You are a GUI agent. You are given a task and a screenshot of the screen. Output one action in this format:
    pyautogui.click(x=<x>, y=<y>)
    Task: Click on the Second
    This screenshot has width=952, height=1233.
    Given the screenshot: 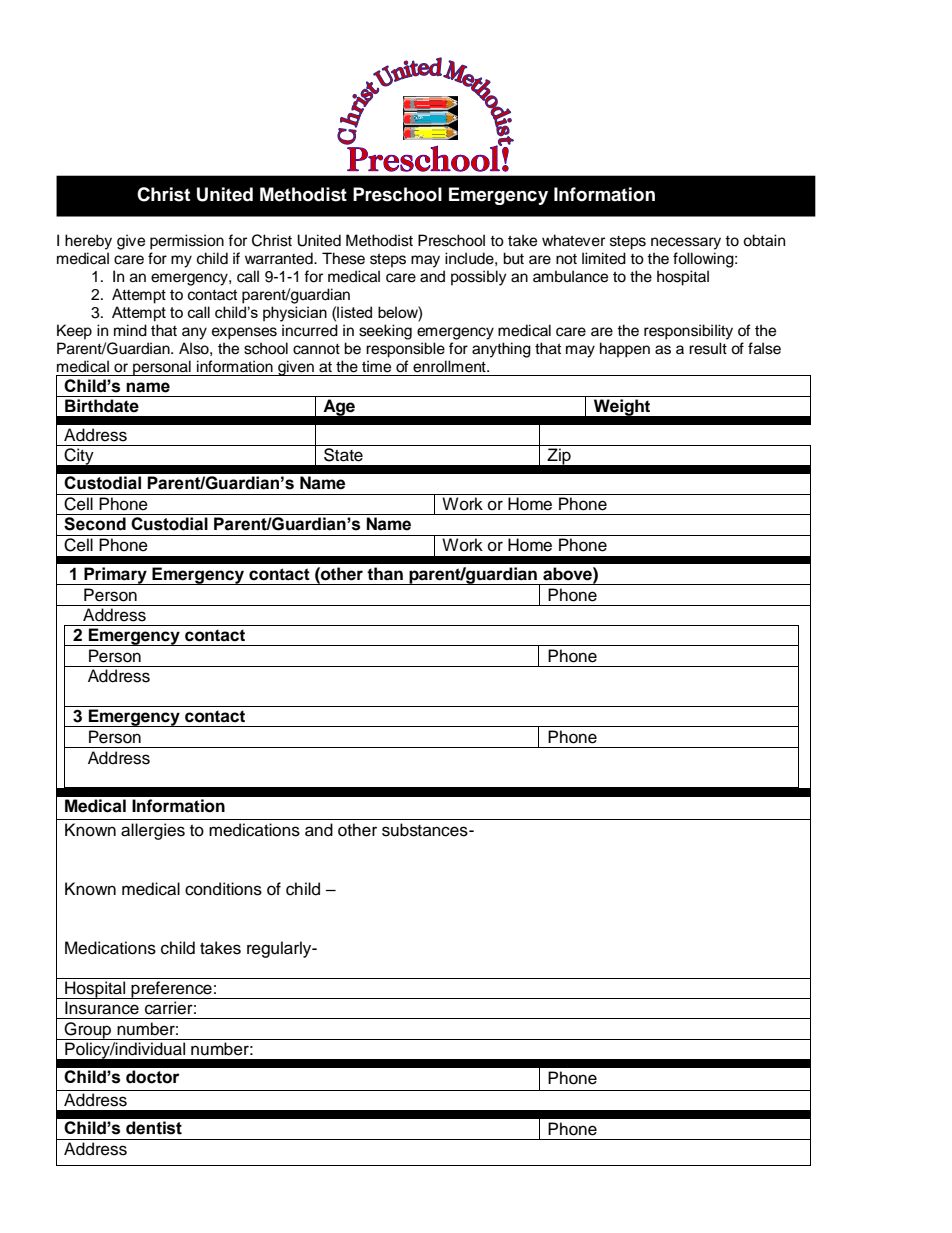 What is the action you would take?
    pyautogui.click(x=95, y=524)
